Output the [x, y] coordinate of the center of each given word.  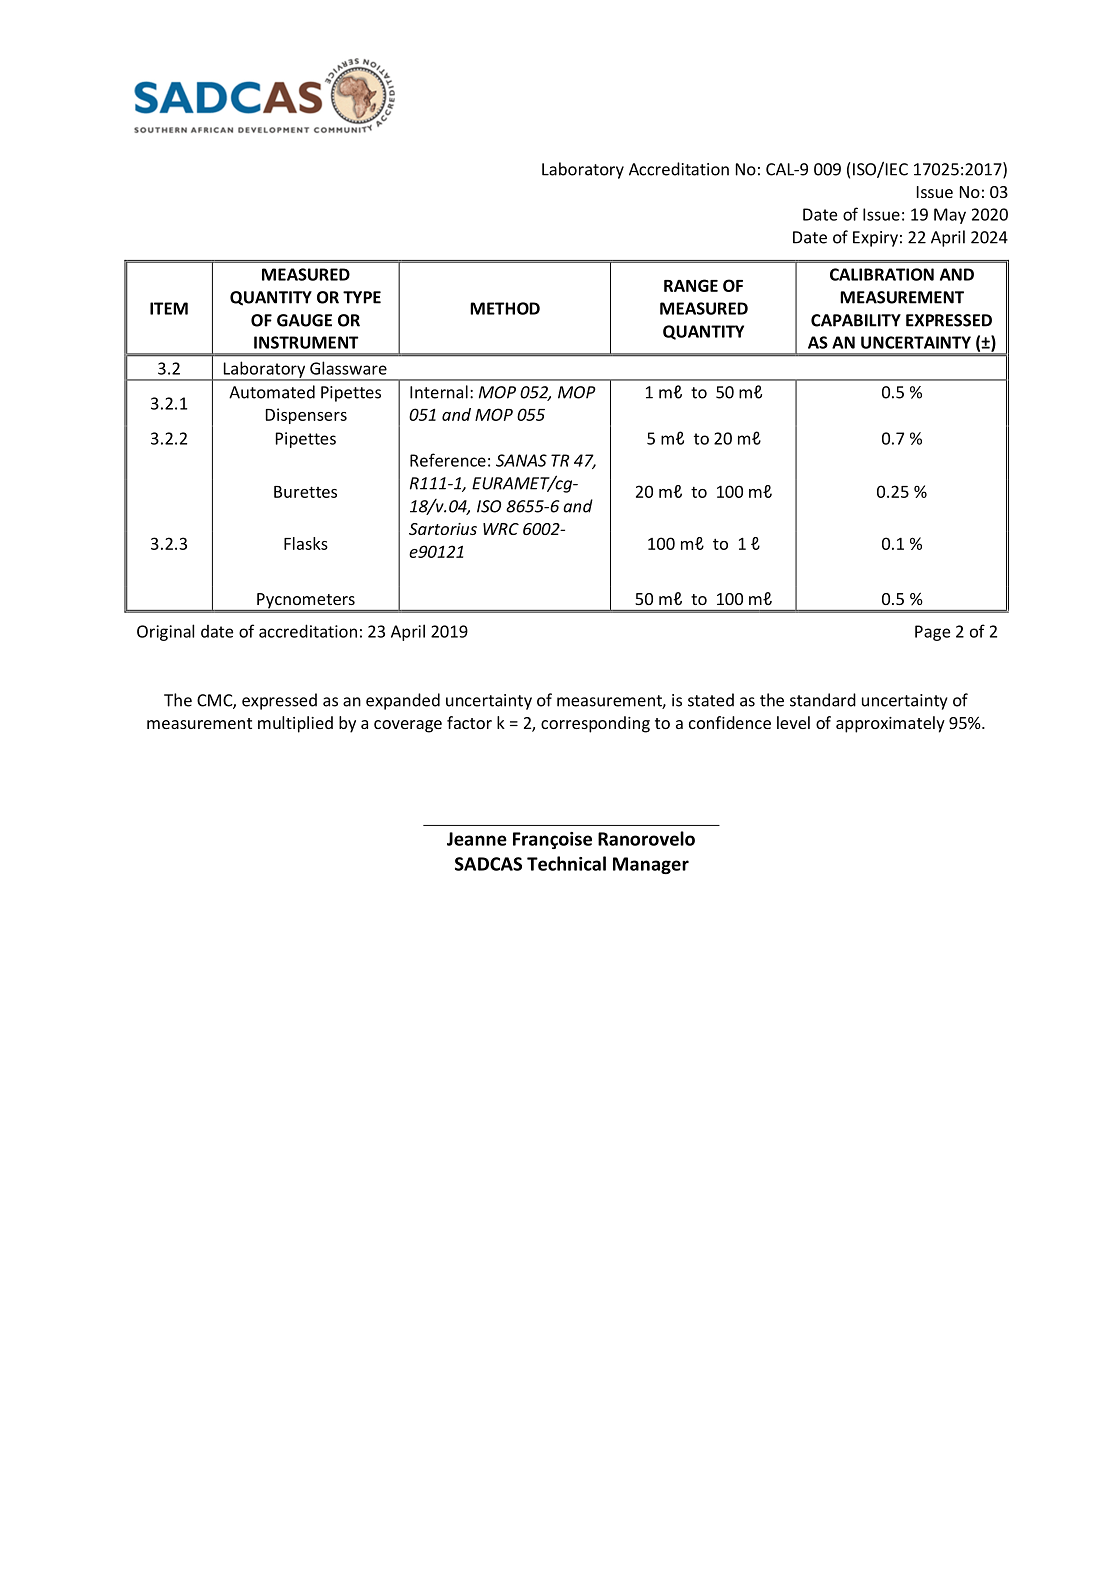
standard [823, 700]
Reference [448, 460]
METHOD [505, 308]
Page [932, 633]
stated [711, 700]
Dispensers [306, 416]
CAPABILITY [856, 320]
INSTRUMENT [306, 342]
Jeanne [477, 839]
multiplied [295, 724]
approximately [890, 724]
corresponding [595, 724]
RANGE [691, 285]
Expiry [875, 239]
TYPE [362, 297]
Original [165, 632]
